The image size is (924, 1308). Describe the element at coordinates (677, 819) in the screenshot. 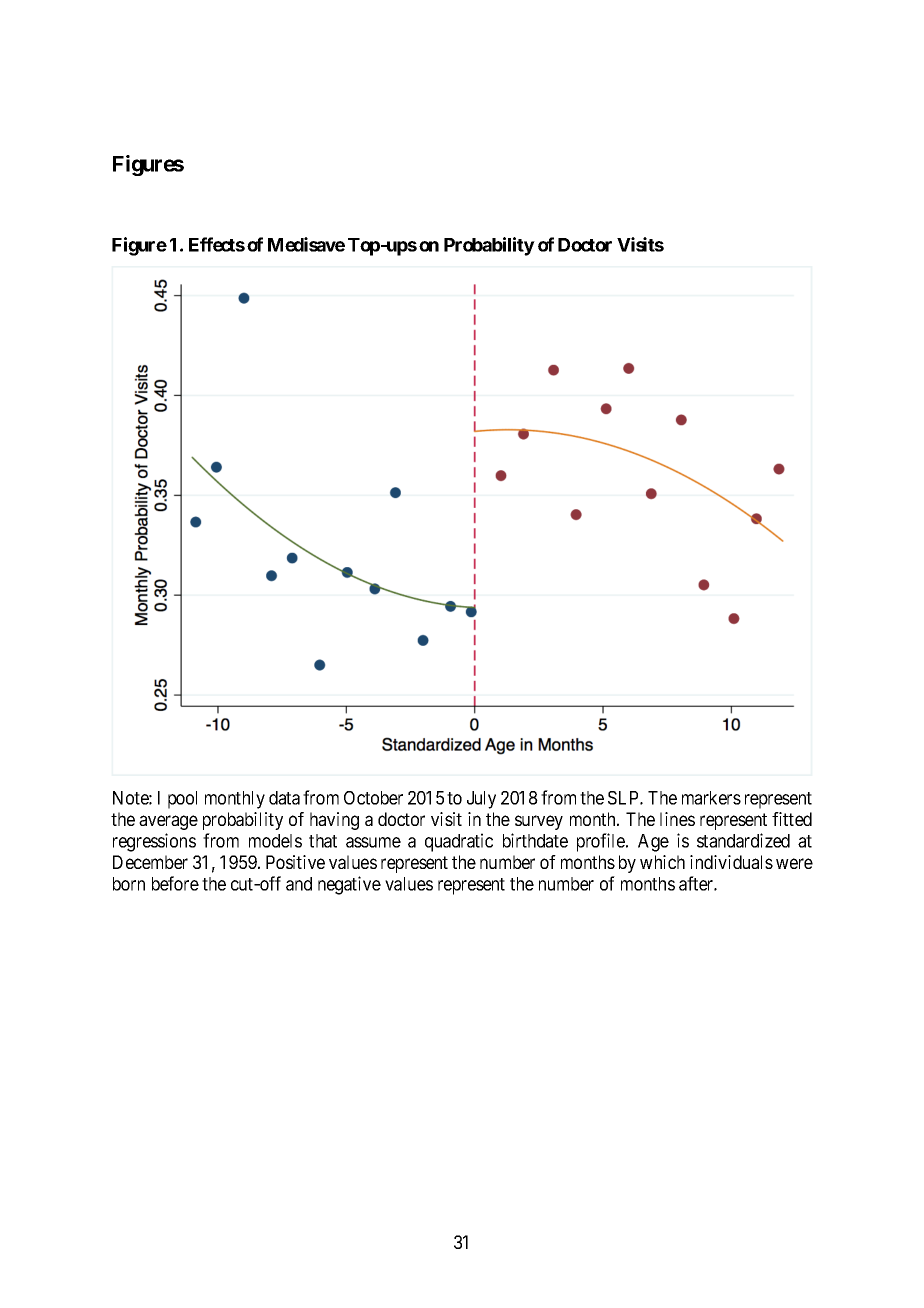

I see `lines` at that location.
